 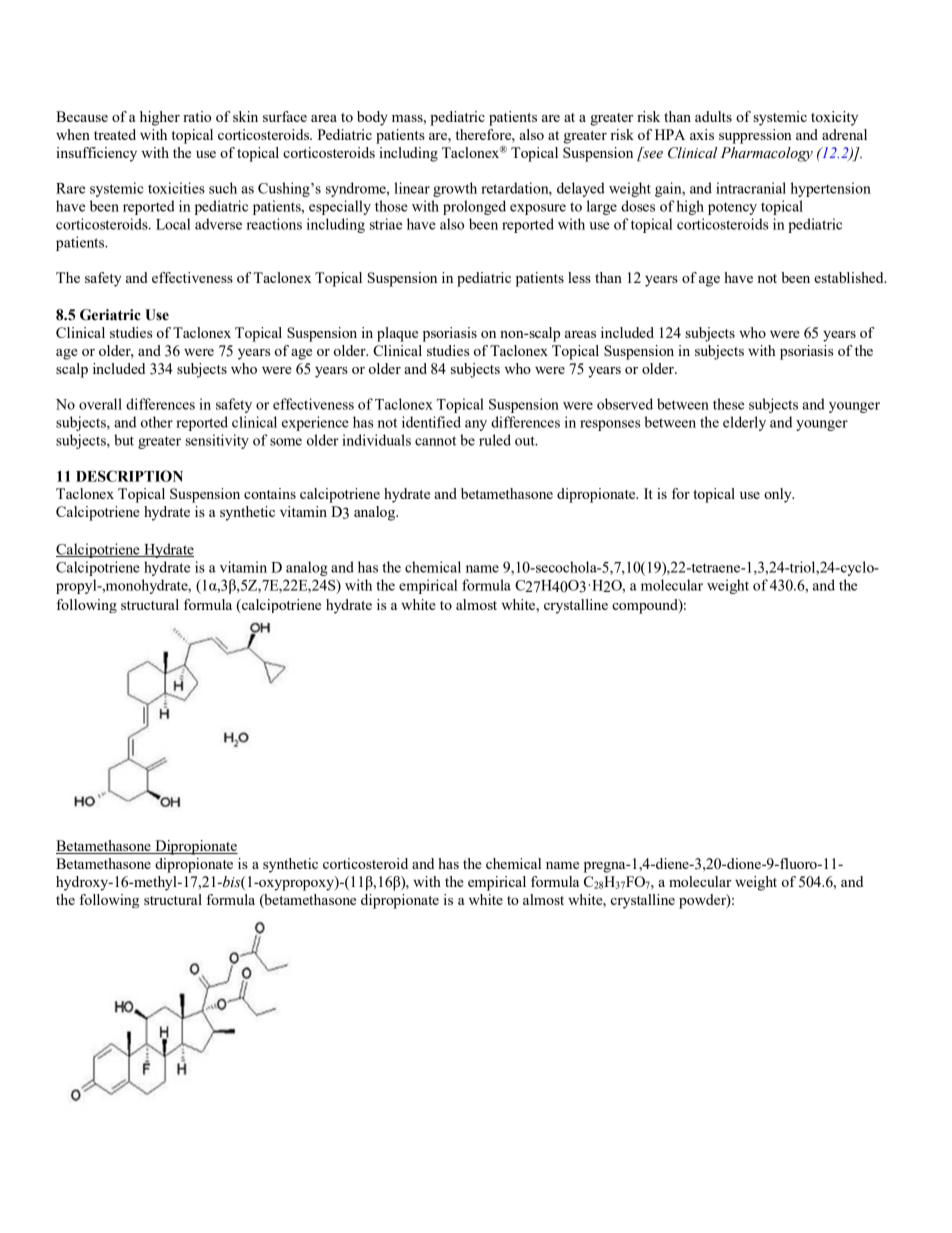 I want to click on DESCRIPTION, so click(x=129, y=476).
